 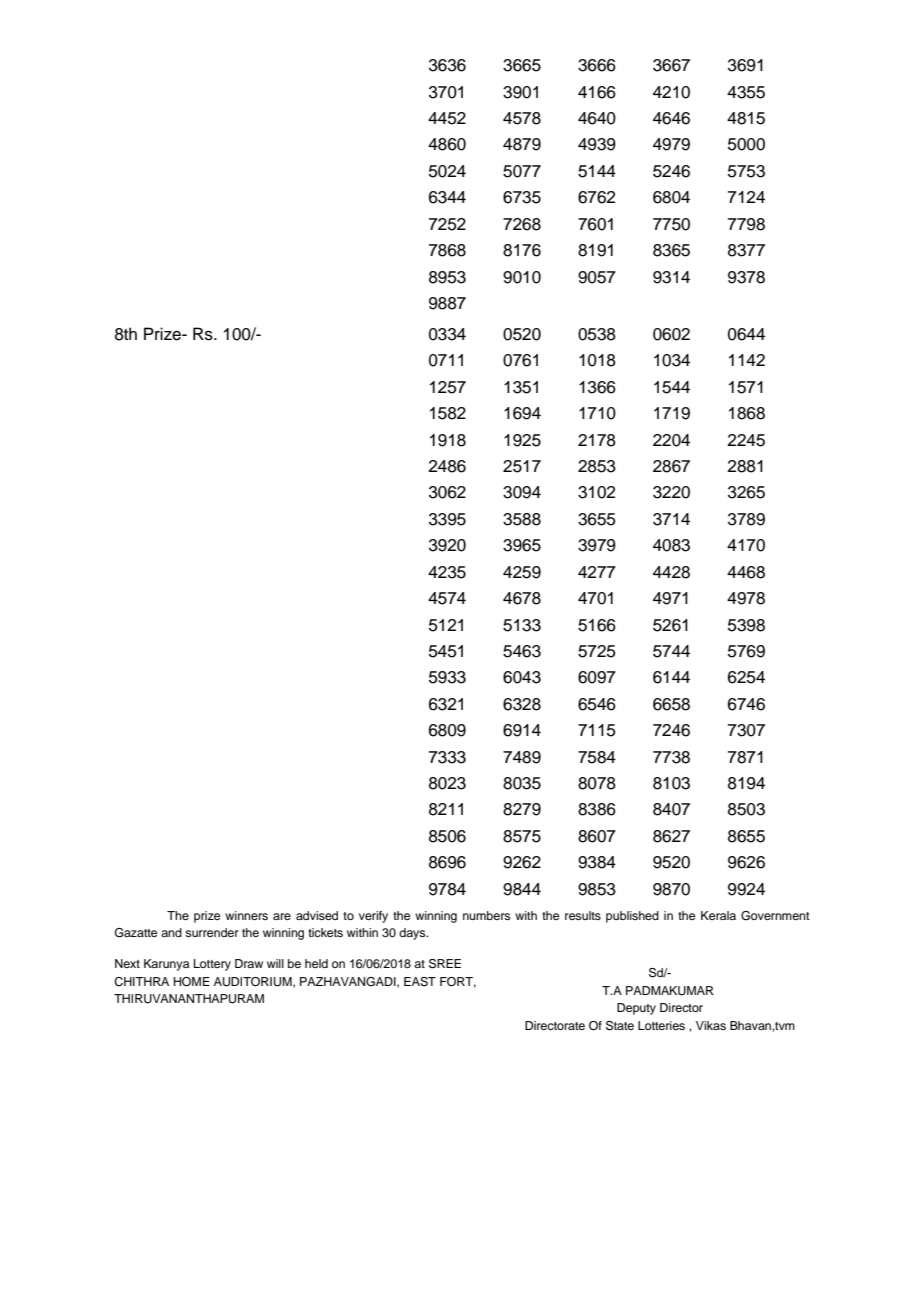 What do you see at coordinates (249, 963) in the document?
I see `Draw` at bounding box center [249, 963].
